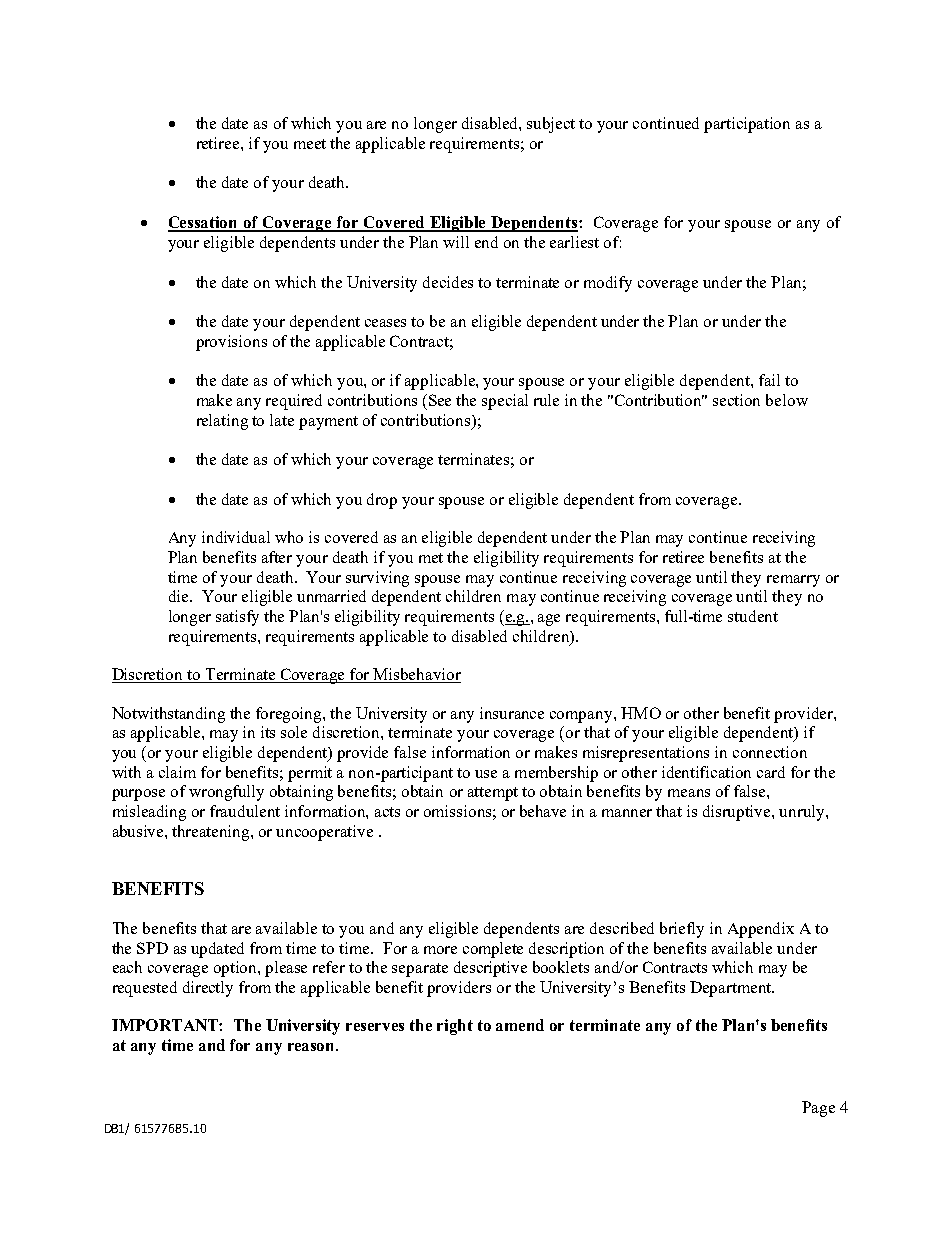 The image size is (952, 1233). Describe the element at coordinates (551, 125) in the screenshot. I see `subject` at that location.
